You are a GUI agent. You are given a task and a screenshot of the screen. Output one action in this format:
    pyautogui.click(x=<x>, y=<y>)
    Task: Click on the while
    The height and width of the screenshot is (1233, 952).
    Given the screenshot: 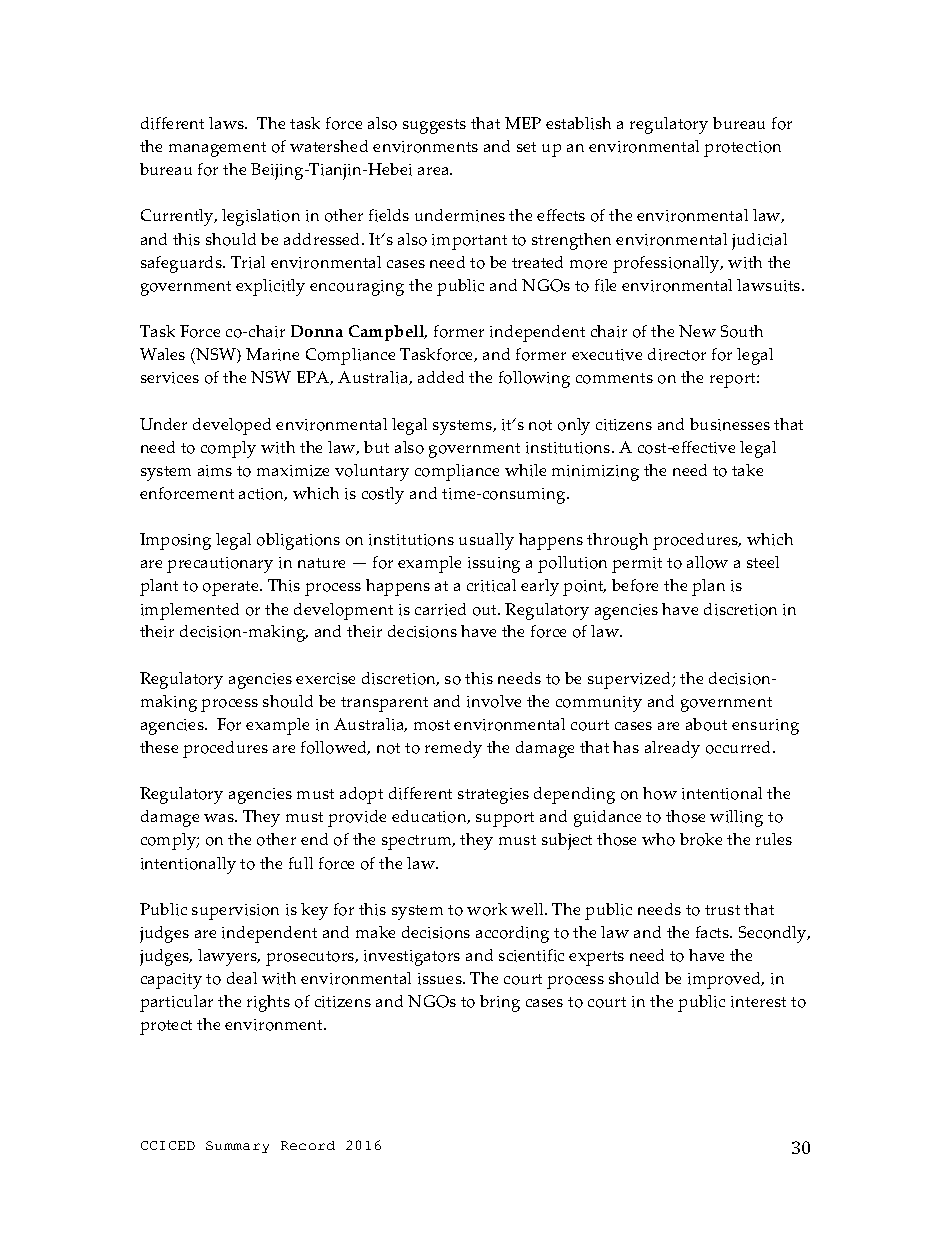 What is the action you would take?
    pyautogui.click(x=525, y=470)
